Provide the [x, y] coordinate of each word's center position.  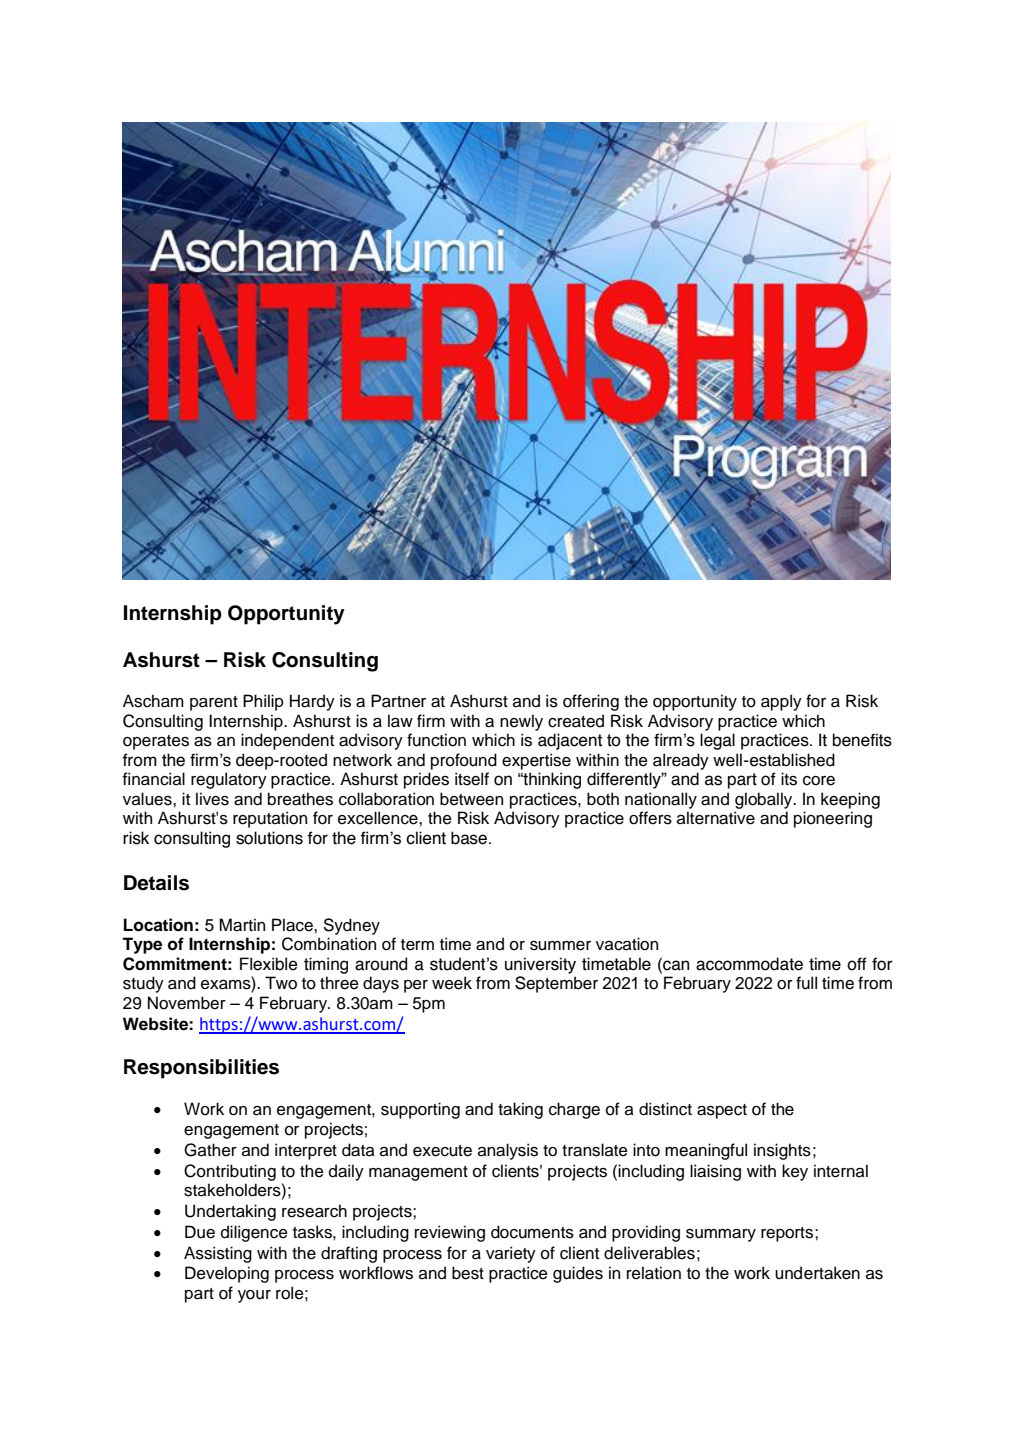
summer [560, 946]
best [468, 1273]
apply [781, 702]
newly [521, 722]
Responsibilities [201, 1069]
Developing [227, 1274]
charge [574, 1110]
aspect [722, 1111]
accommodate [749, 964]
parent [214, 703]
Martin [242, 925]
